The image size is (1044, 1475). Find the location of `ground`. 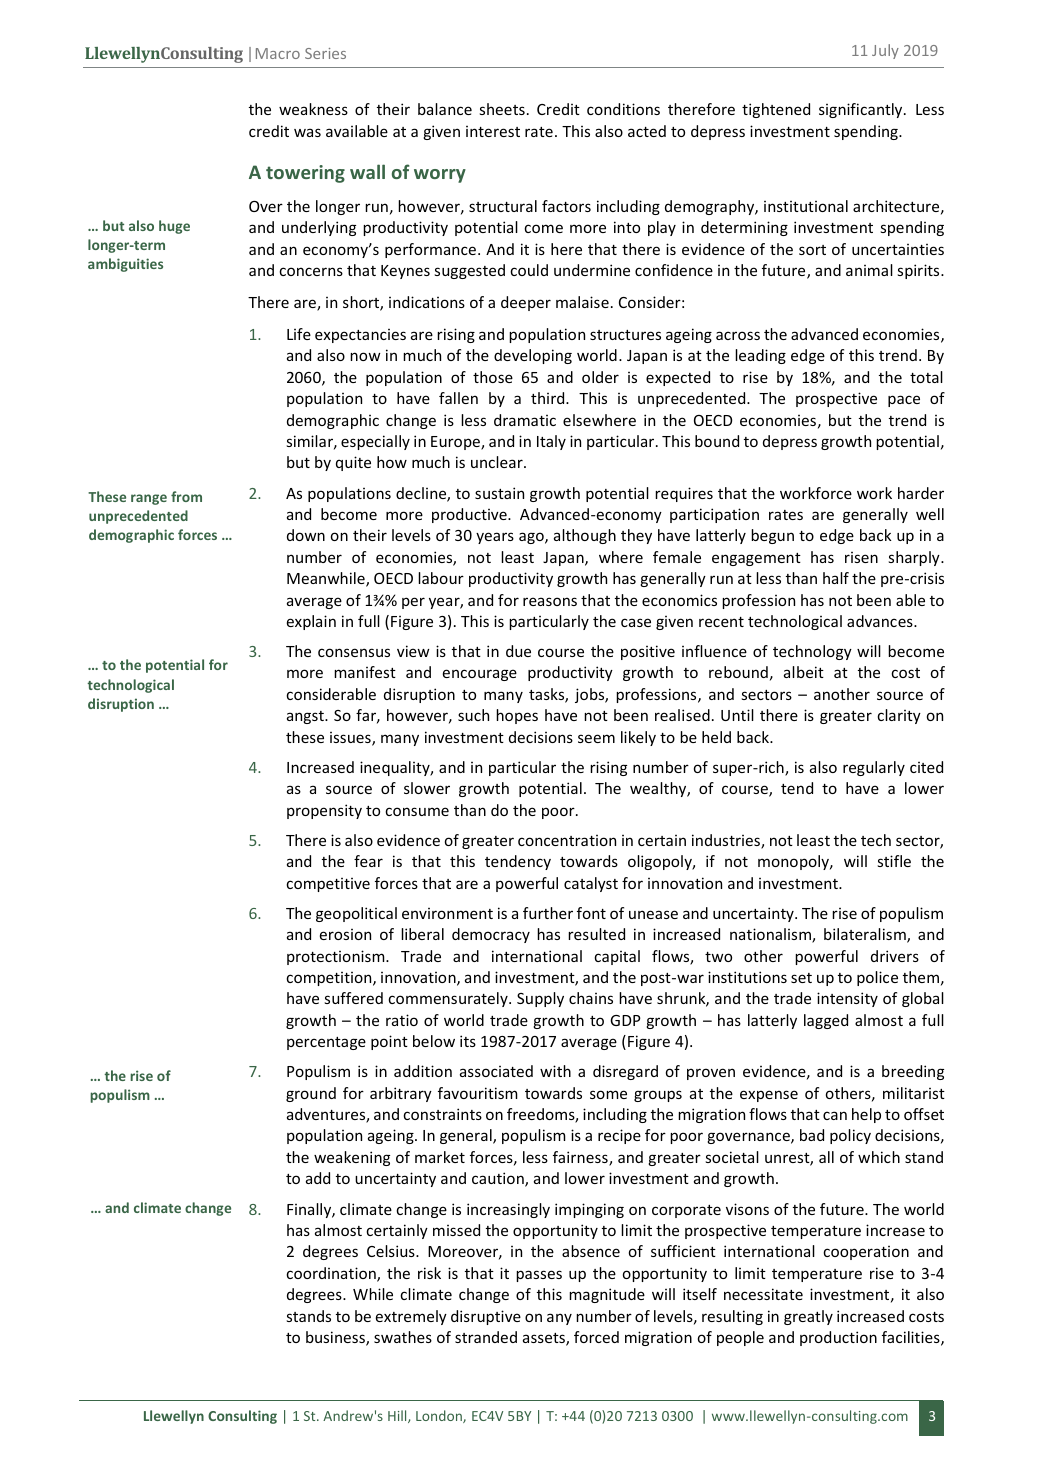

ground is located at coordinates (311, 1094).
